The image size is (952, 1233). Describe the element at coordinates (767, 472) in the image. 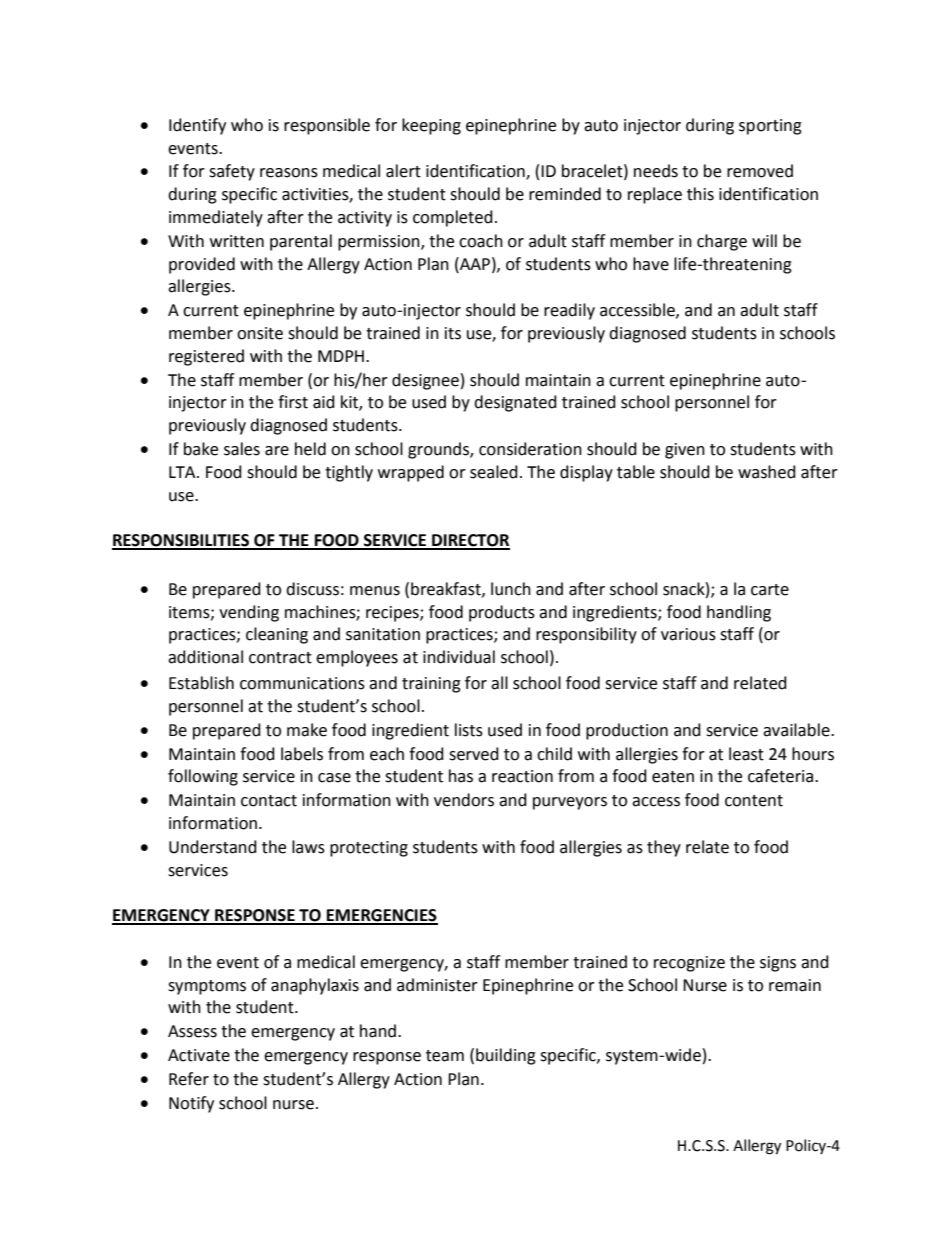

I see `washed` at that location.
